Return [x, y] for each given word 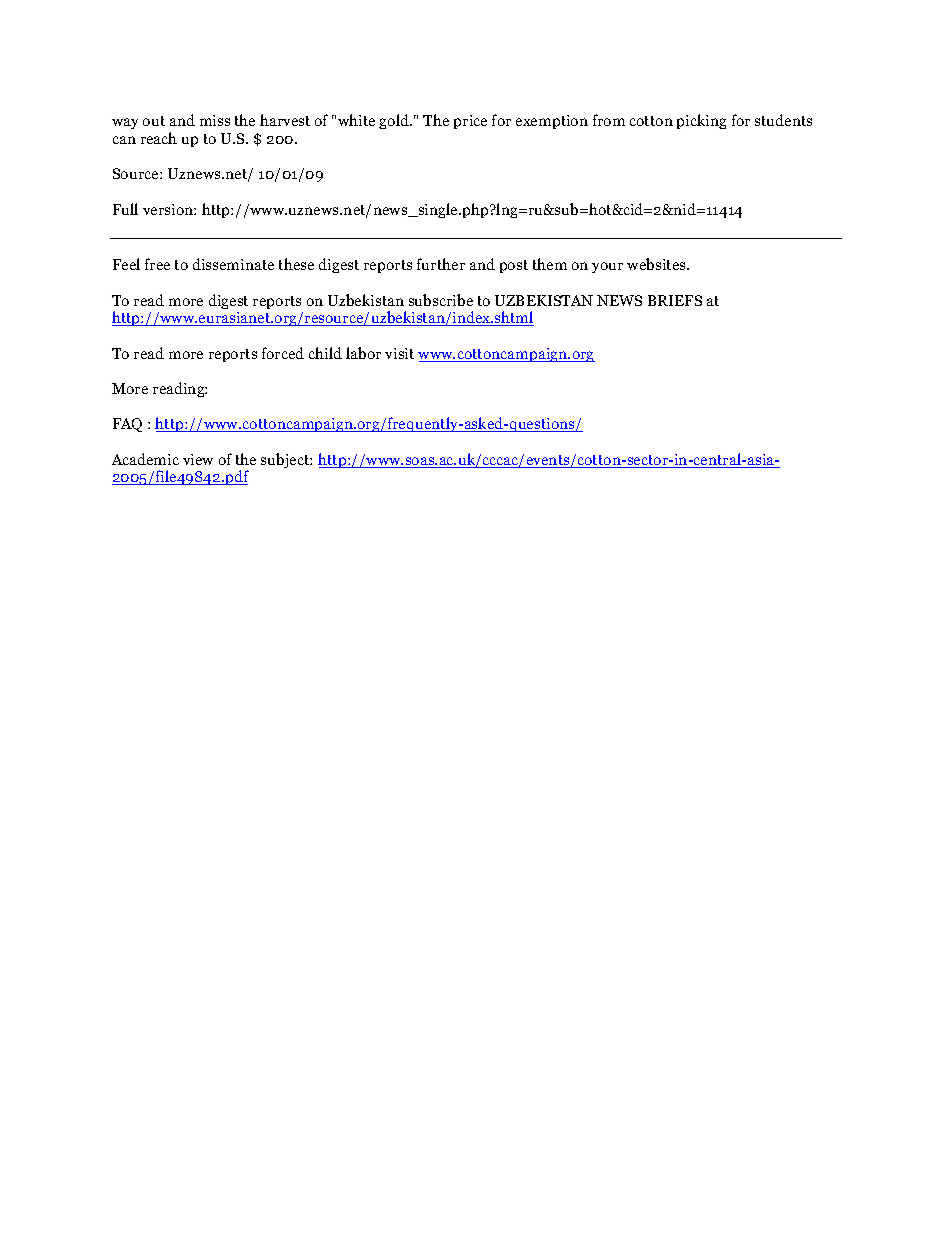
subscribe [441, 300]
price [470, 122]
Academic [145, 459]
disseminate [233, 264]
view [198, 459]
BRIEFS [675, 300]
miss [215, 120]
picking [701, 121]
